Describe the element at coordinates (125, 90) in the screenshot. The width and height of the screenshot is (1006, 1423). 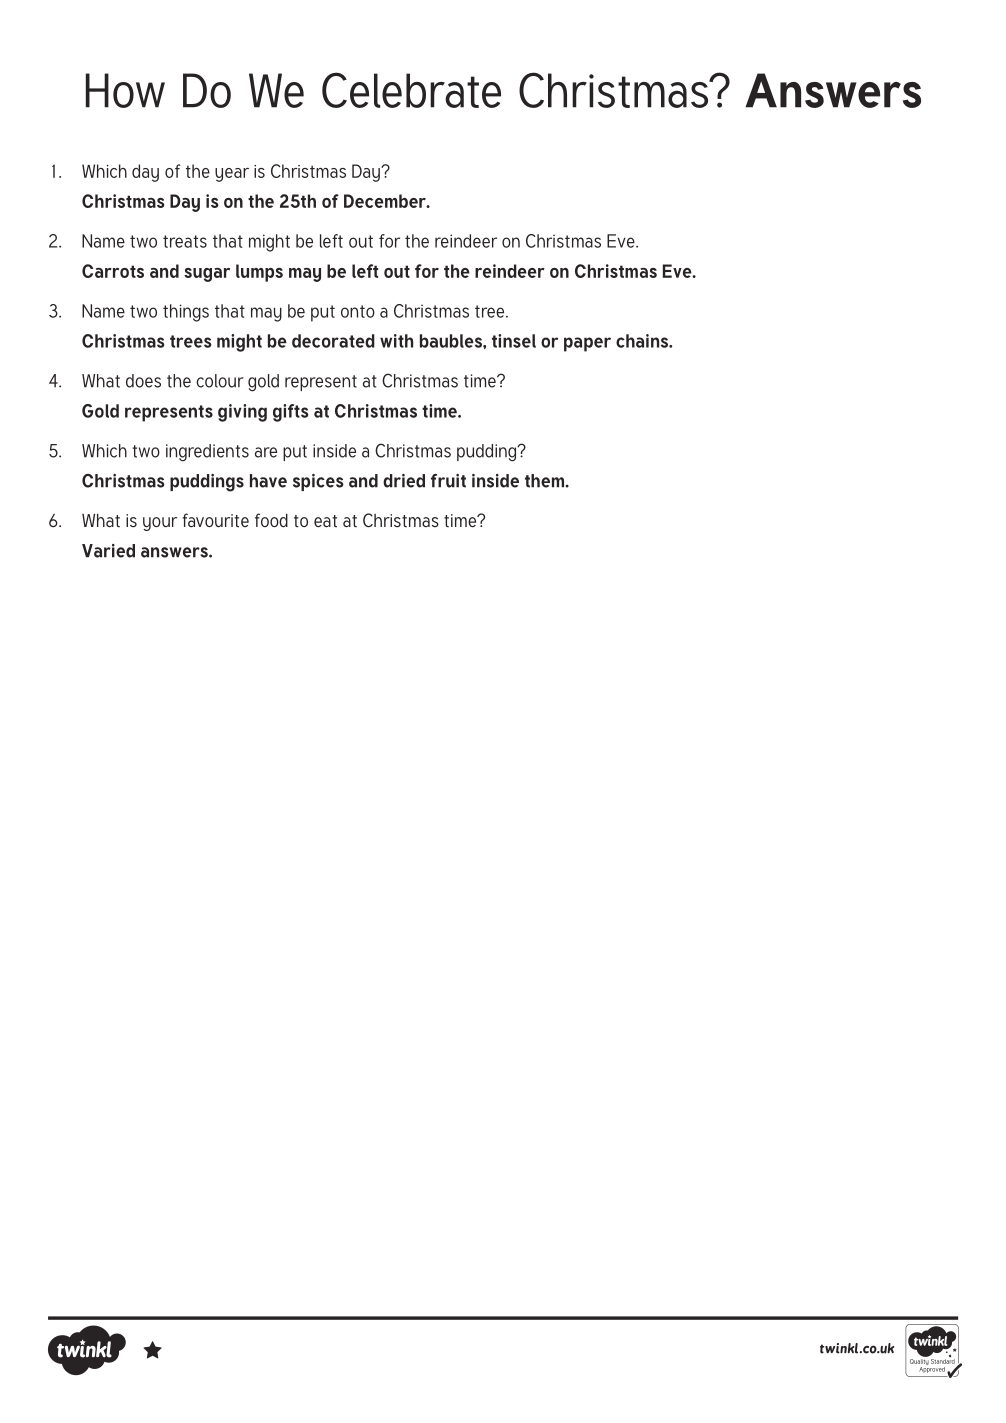
I see `How` at that location.
